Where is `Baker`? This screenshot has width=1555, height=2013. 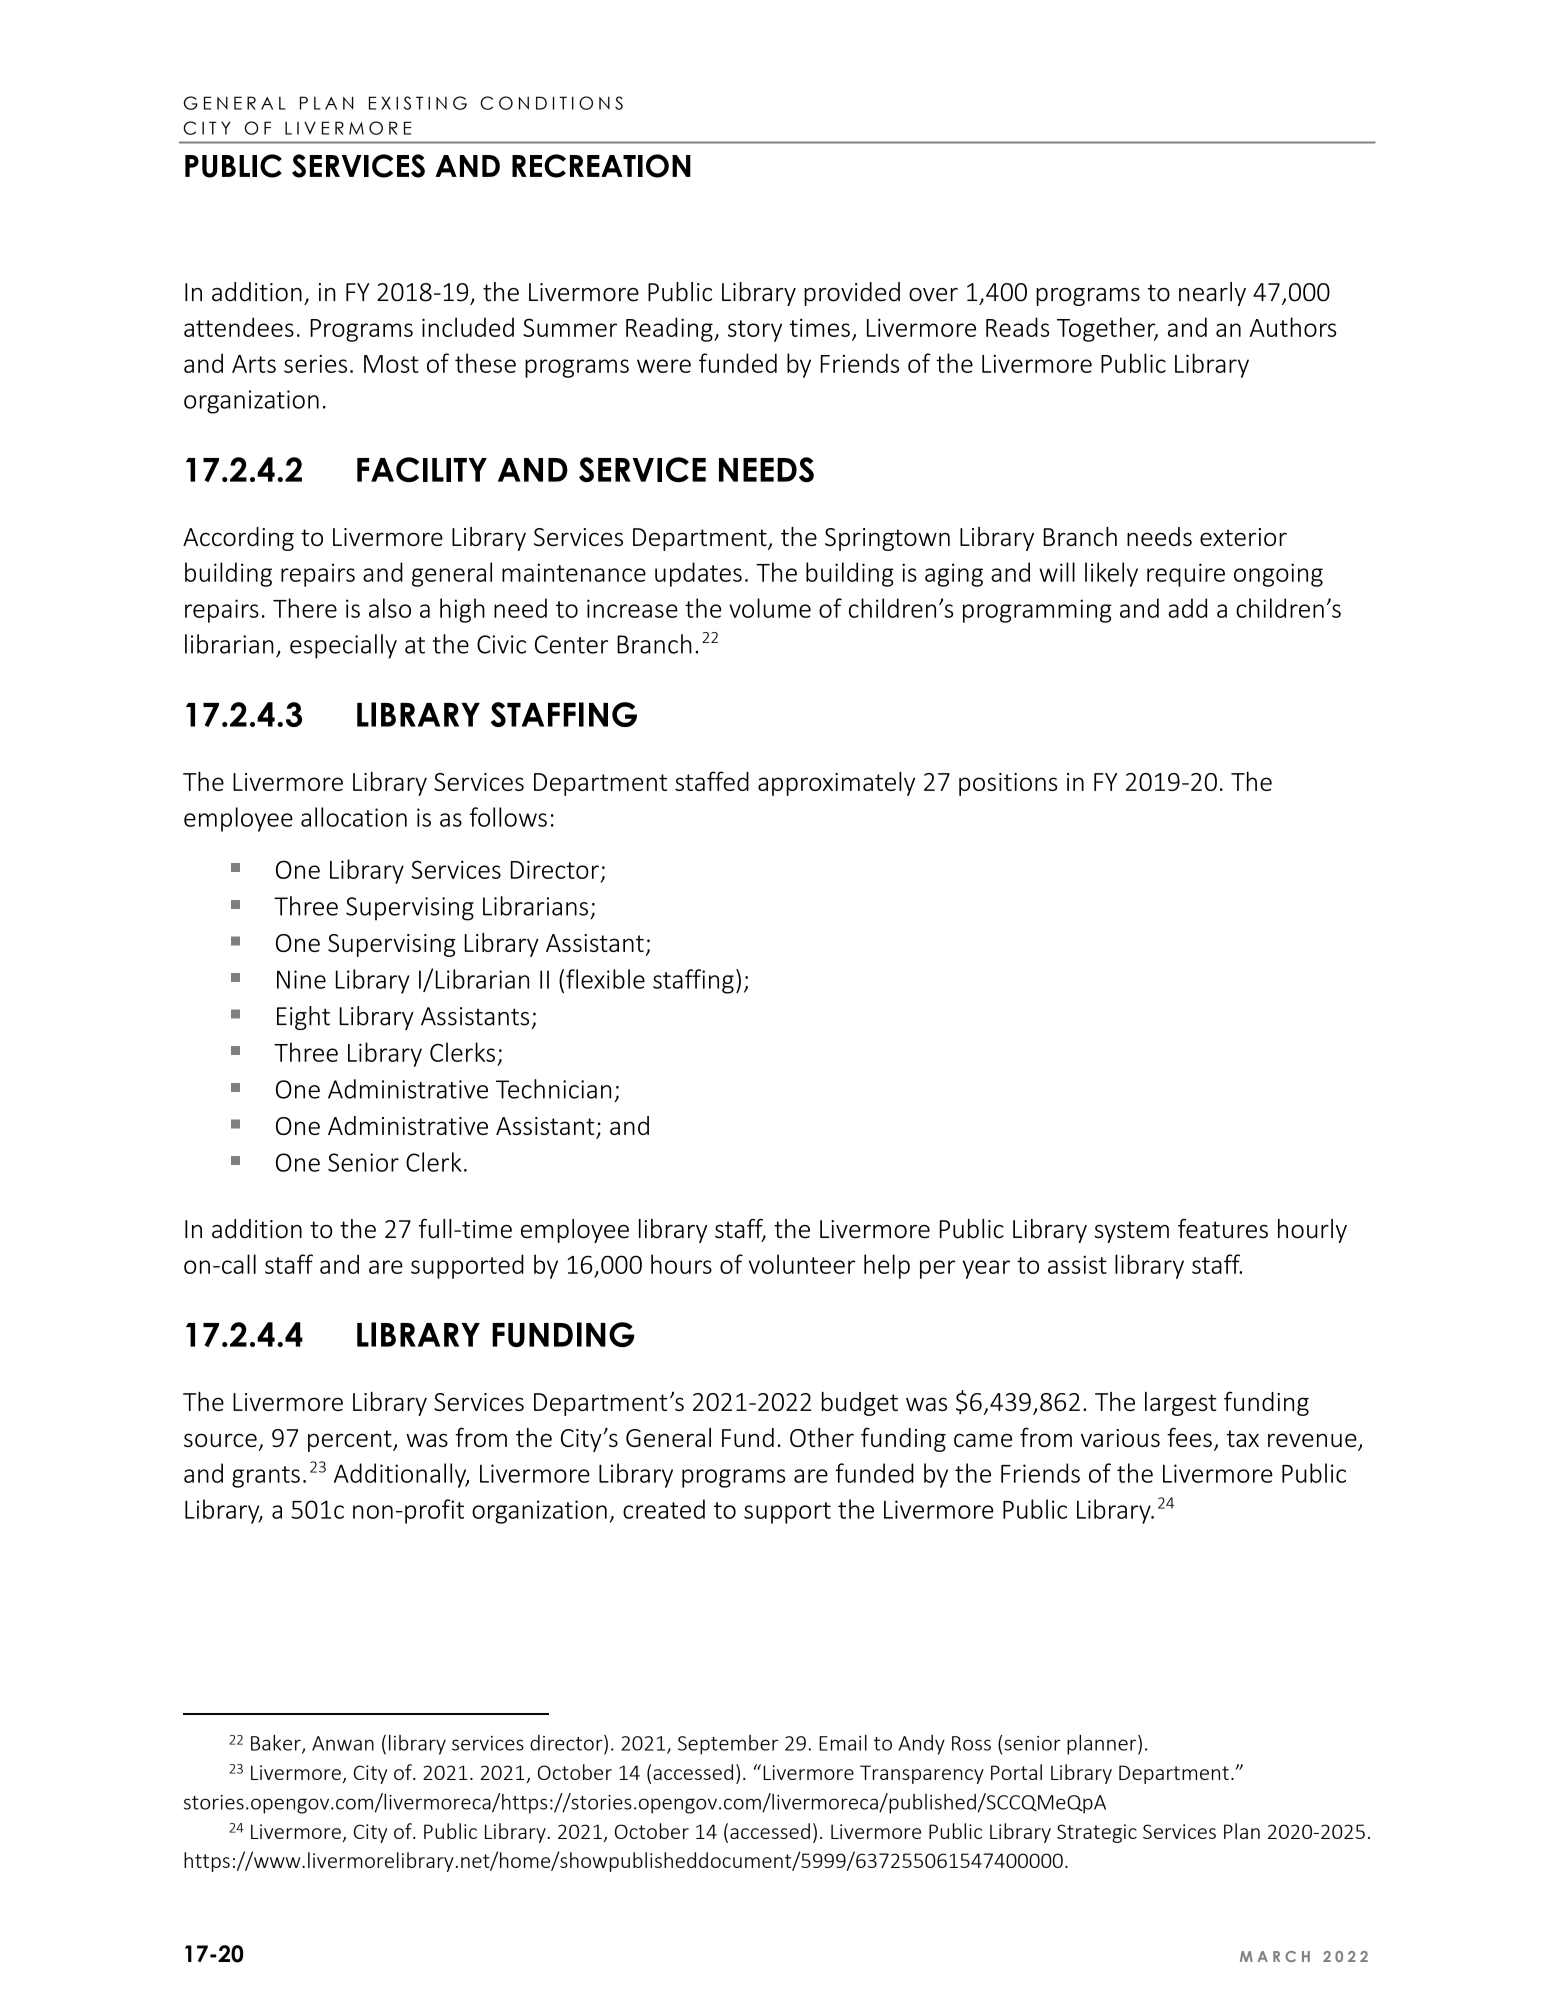
Baker is located at coordinates (277, 1743).
